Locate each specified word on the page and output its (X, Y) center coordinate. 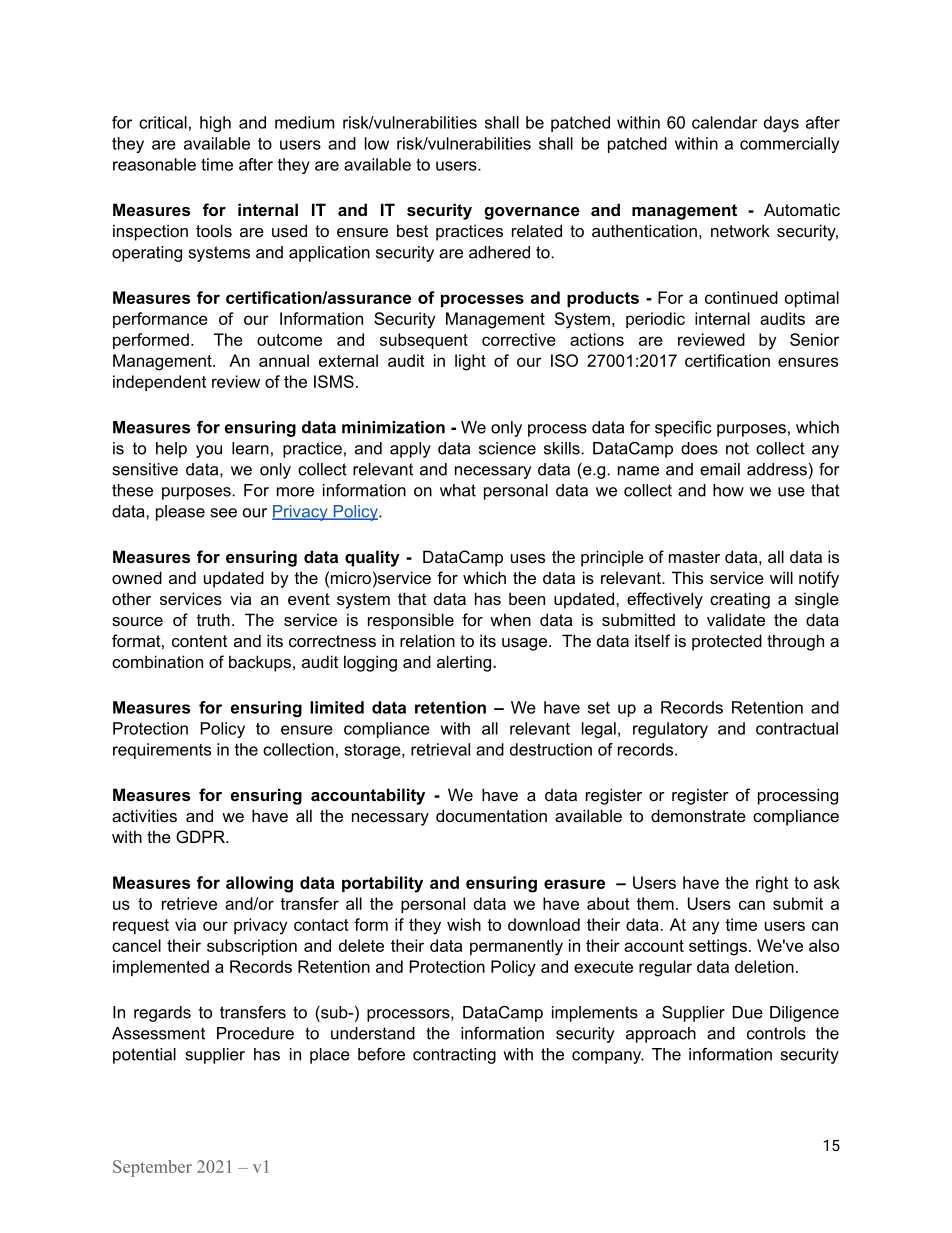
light (470, 362)
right (772, 884)
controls (776, 1033)
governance (532, 213)
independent (159, 383)
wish (464, 924)
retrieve (189, 903)
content (199, 641)
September (152, 1168)
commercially (789, 145)
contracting (454, 1056)
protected (727, 642)
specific (683, 429)
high (215, 124)
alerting (465, 663)
